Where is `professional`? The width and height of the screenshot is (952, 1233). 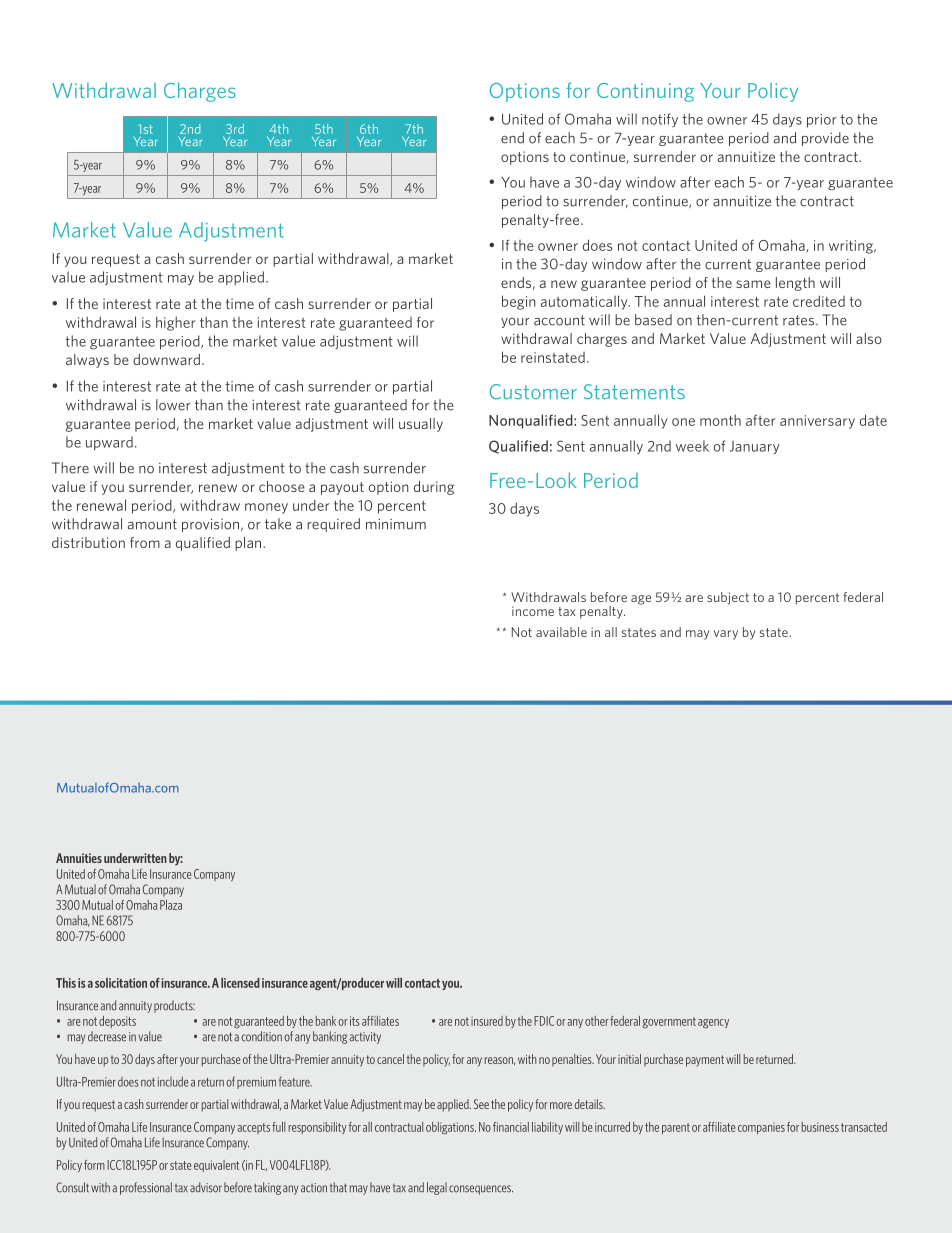 professional is located at coordinates (146, 1188).
